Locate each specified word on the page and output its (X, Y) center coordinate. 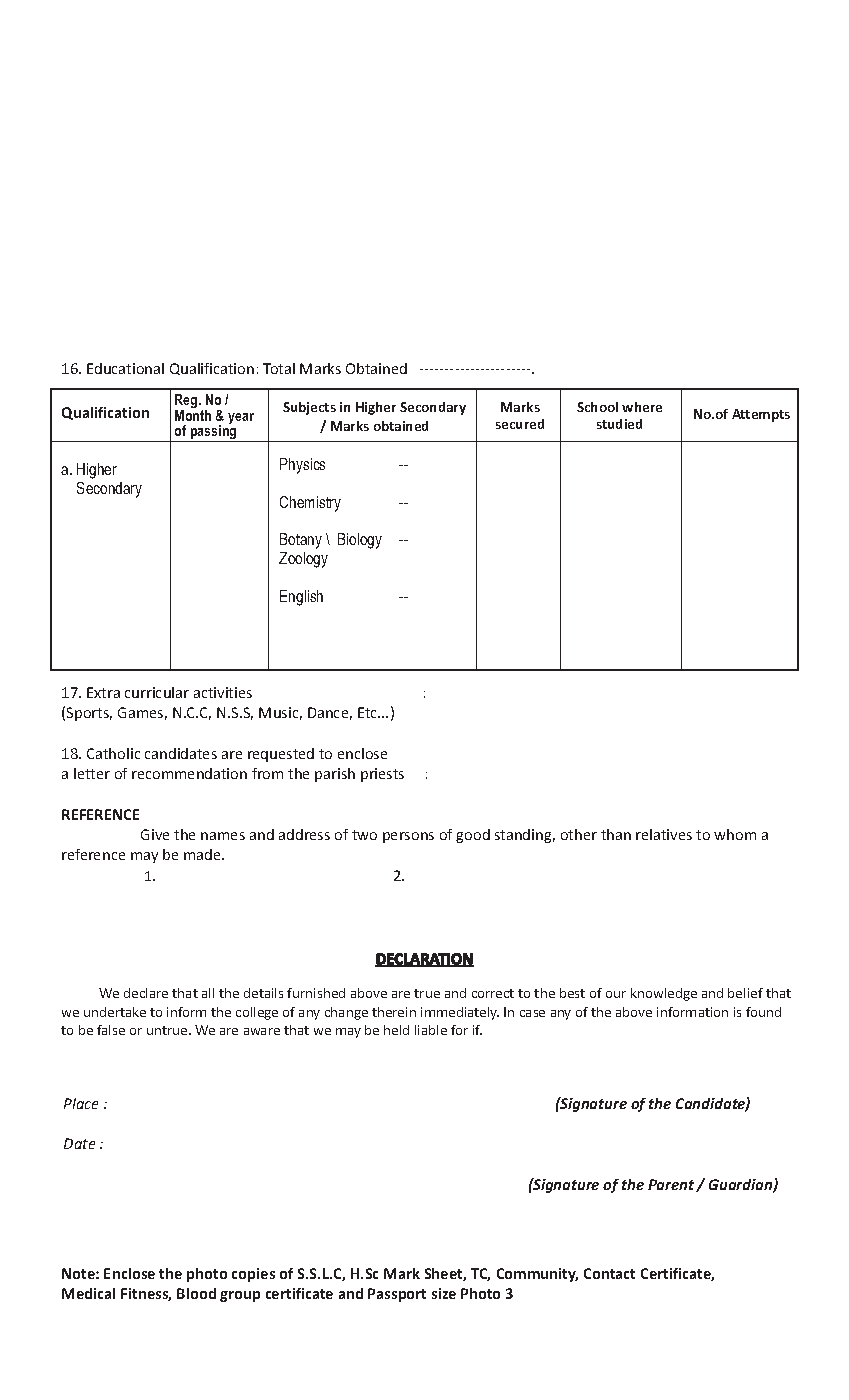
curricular (157, 692)
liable (431, 1030)
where (642, 407)
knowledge (664, 994)
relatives (664, 834)
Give (155, 834)
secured (520, 424)
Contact (609, 1273)
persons (408, 837)
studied (619, 424)
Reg (187, 402)
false (111, 1030)
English (301, 598)
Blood (196, 1293)
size (444, 1293)
